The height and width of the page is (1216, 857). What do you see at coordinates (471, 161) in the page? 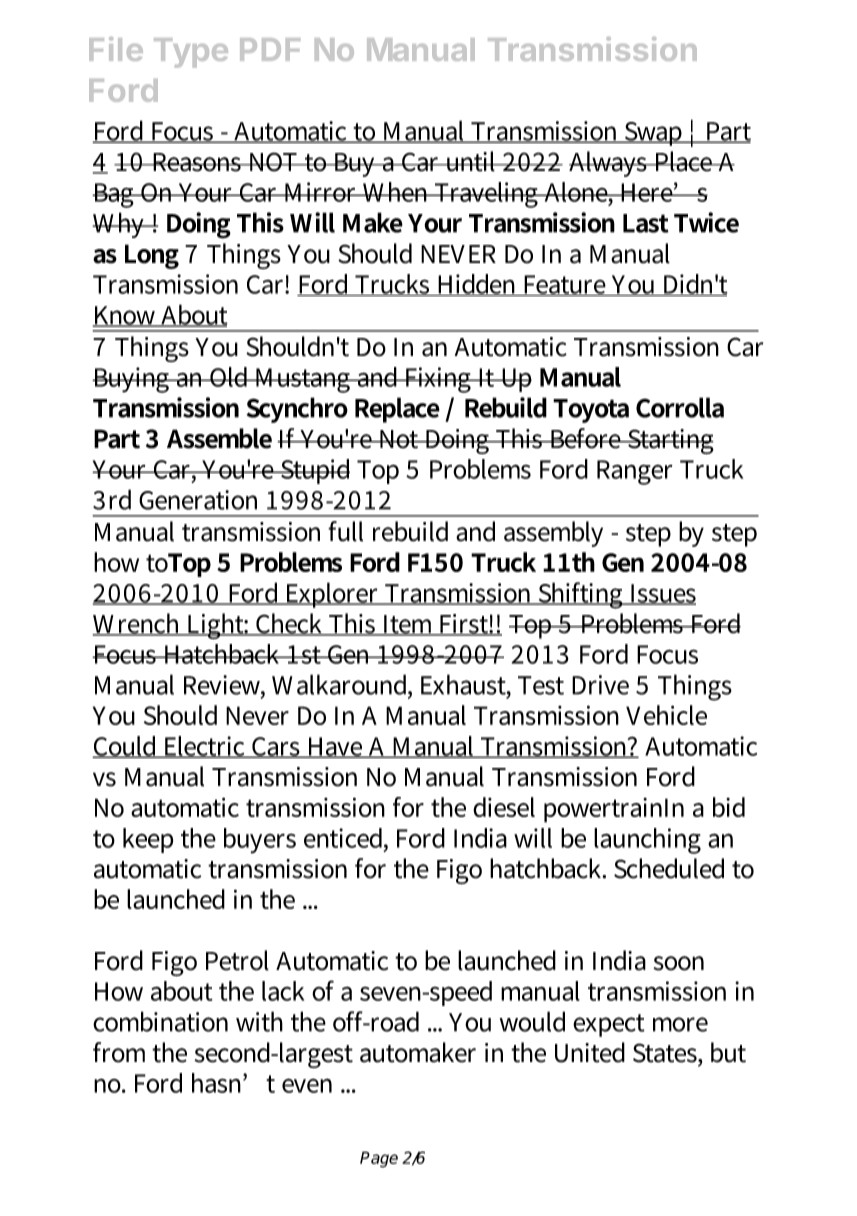
I see `until` at bounding box center [471, 161].
